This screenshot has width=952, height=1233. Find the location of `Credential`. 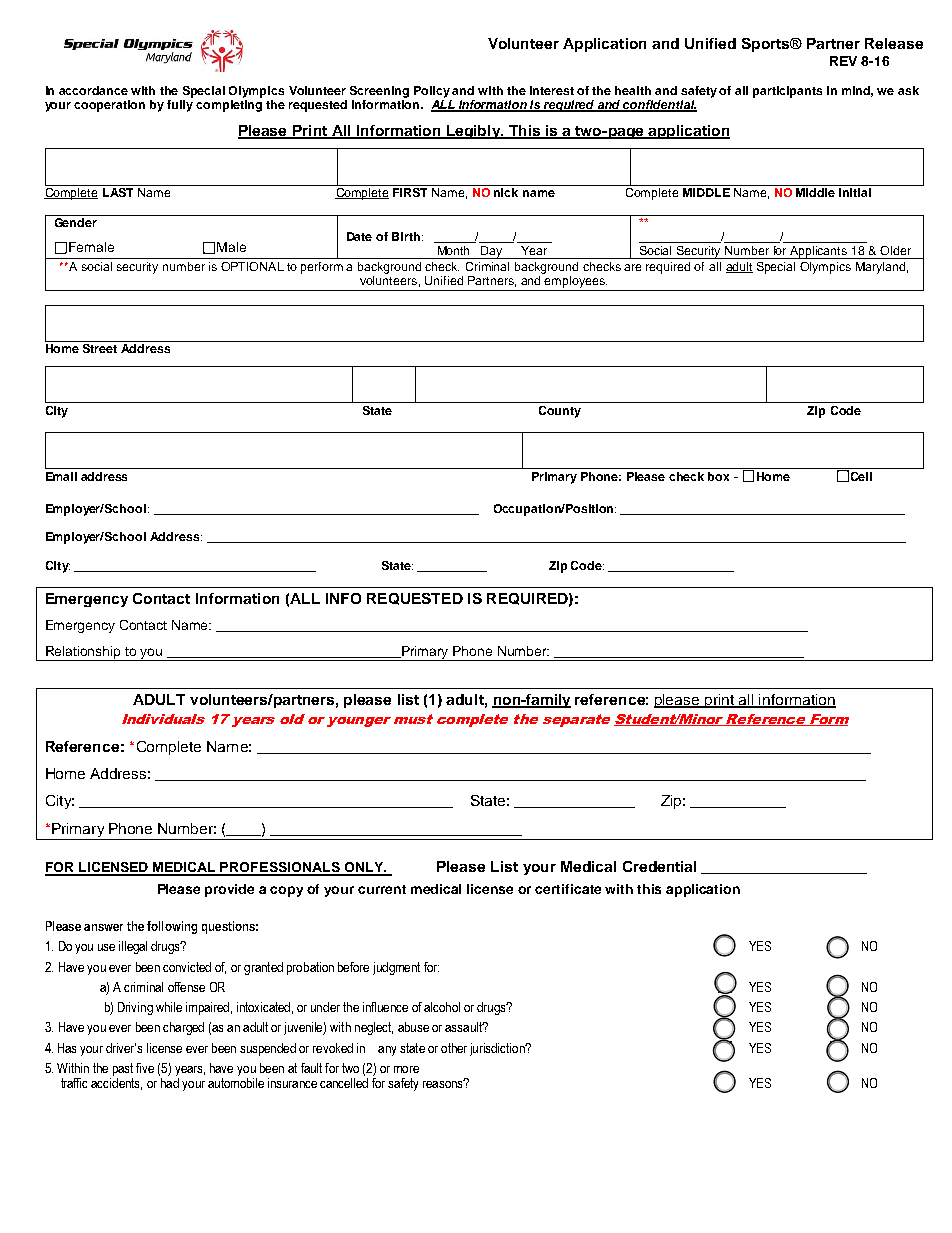

Credential is located at coordinates (659, 866).
